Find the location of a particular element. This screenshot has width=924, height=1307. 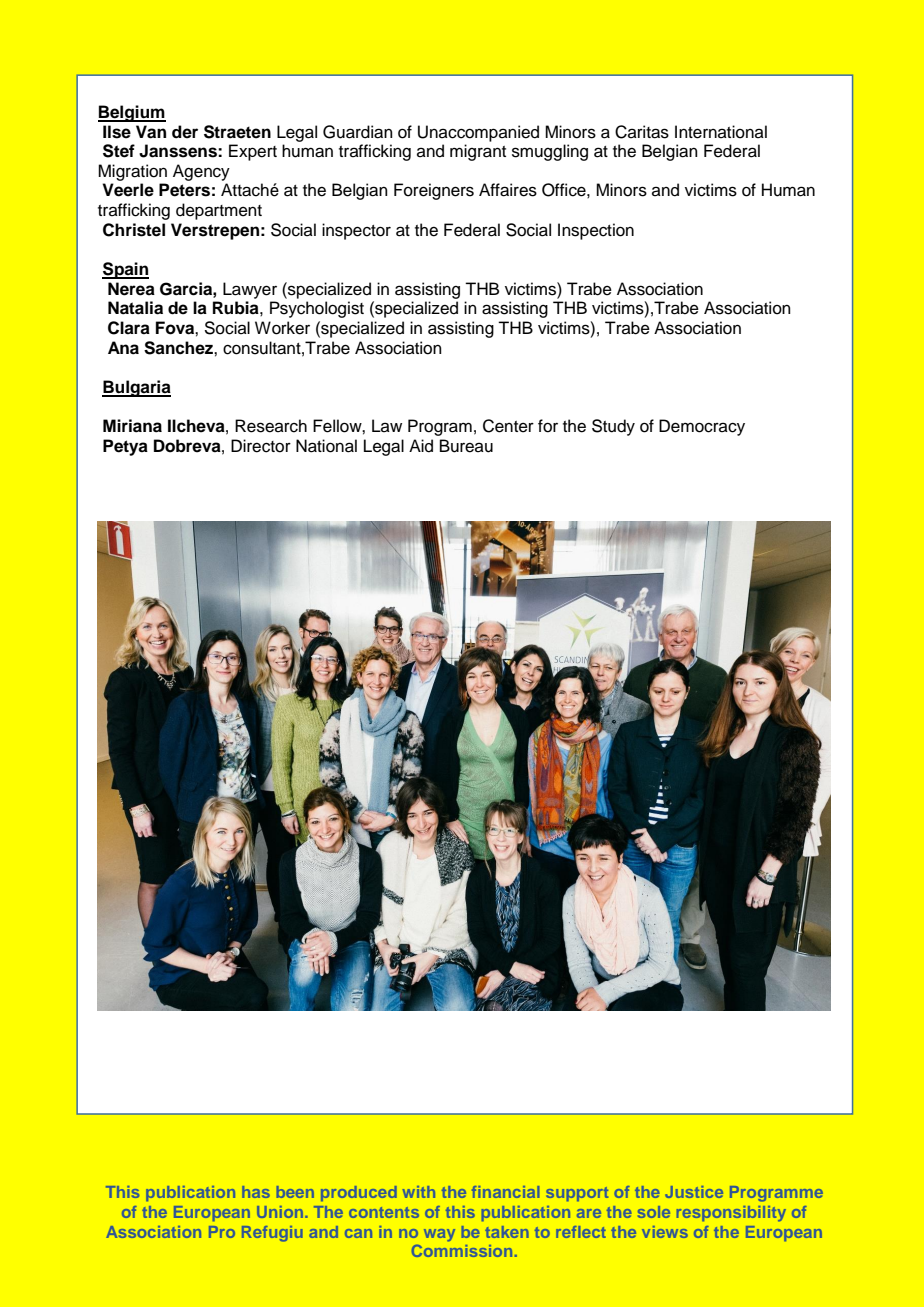

sole is located at coordinates (654, 1212).
